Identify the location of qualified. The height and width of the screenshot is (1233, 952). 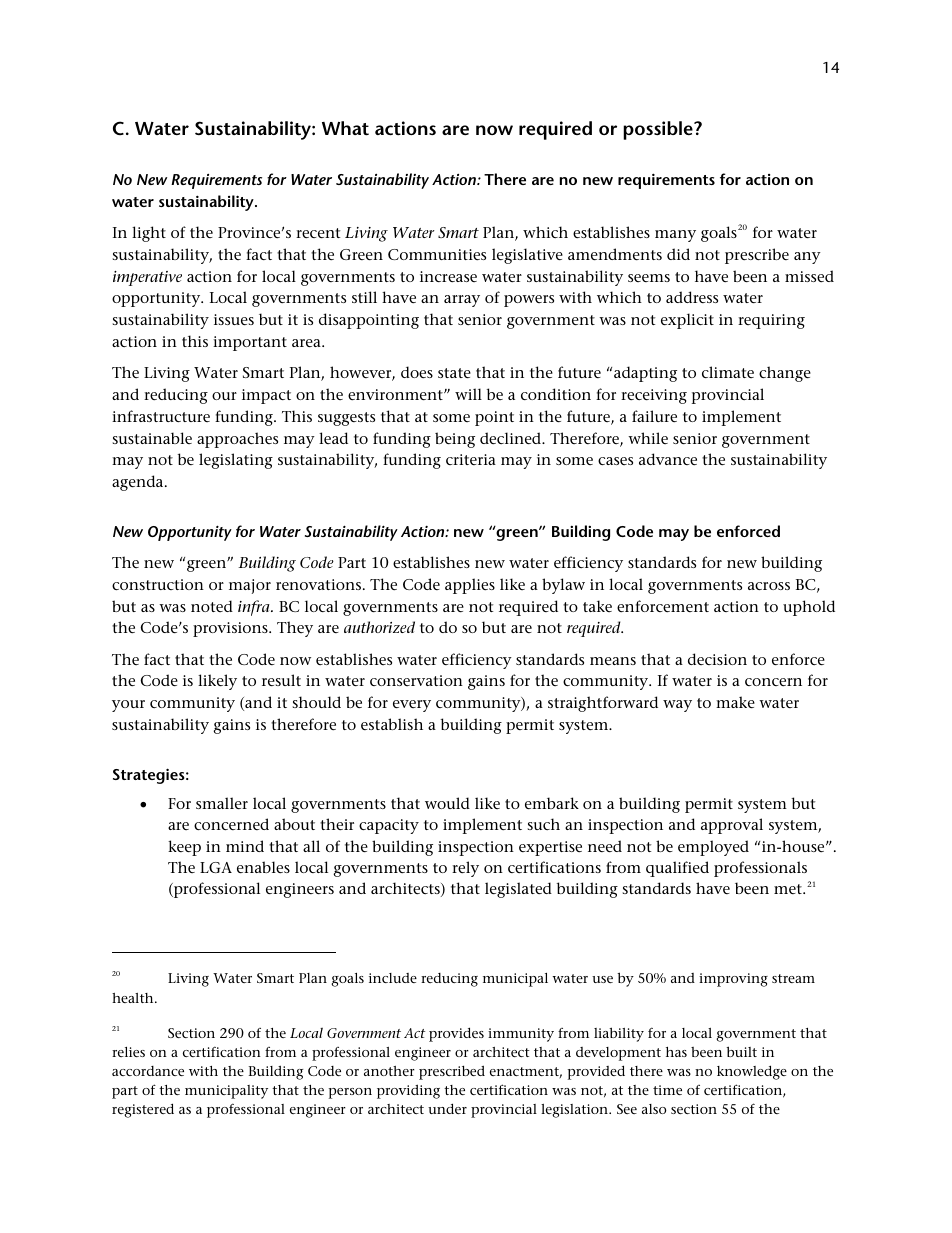
(677, 869).
